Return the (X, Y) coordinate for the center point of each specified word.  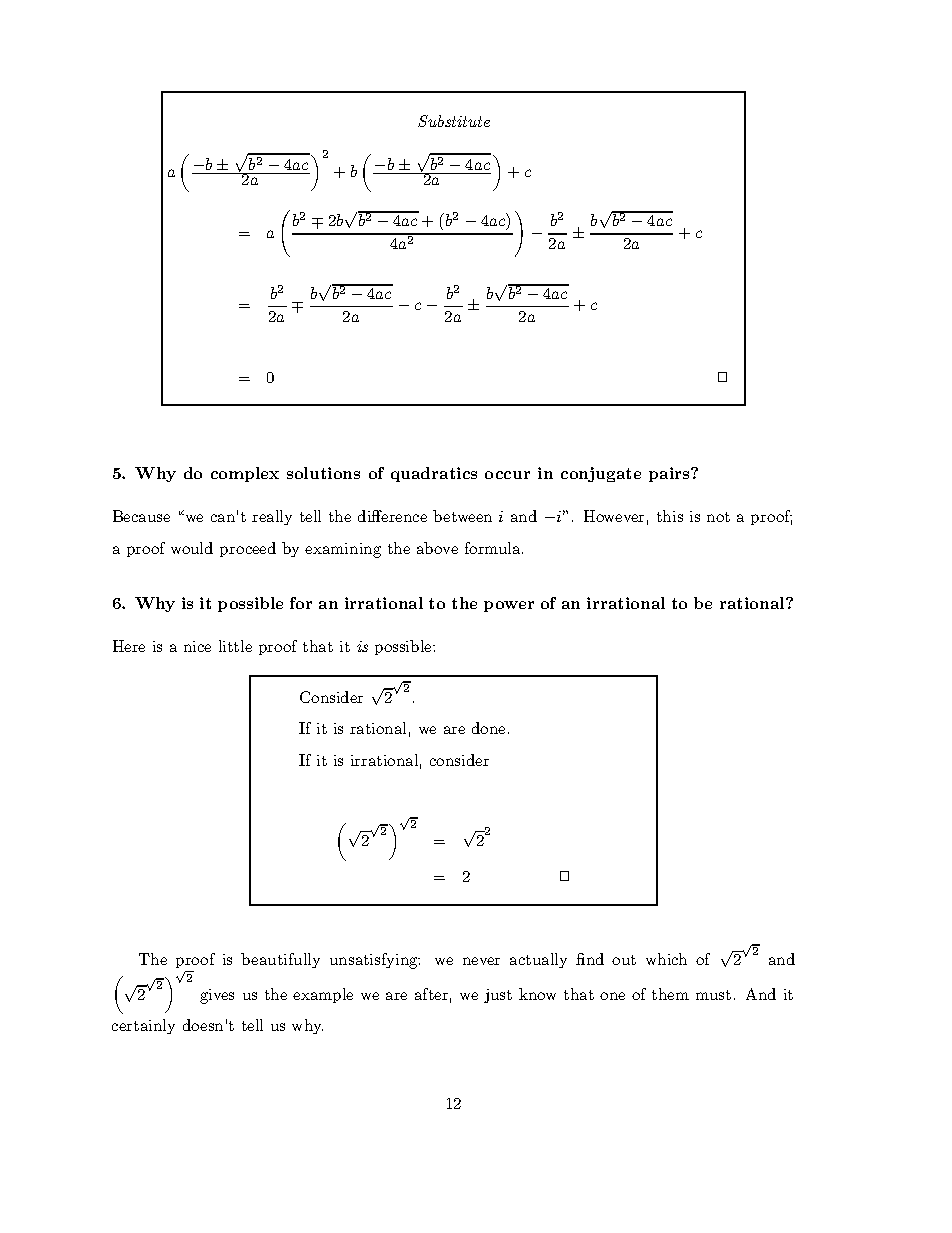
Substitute (454, 121)
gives (217, 996)
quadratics (434, 474)
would (192, 548)
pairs (670, 474)
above (437, 548)
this (670, 516)
